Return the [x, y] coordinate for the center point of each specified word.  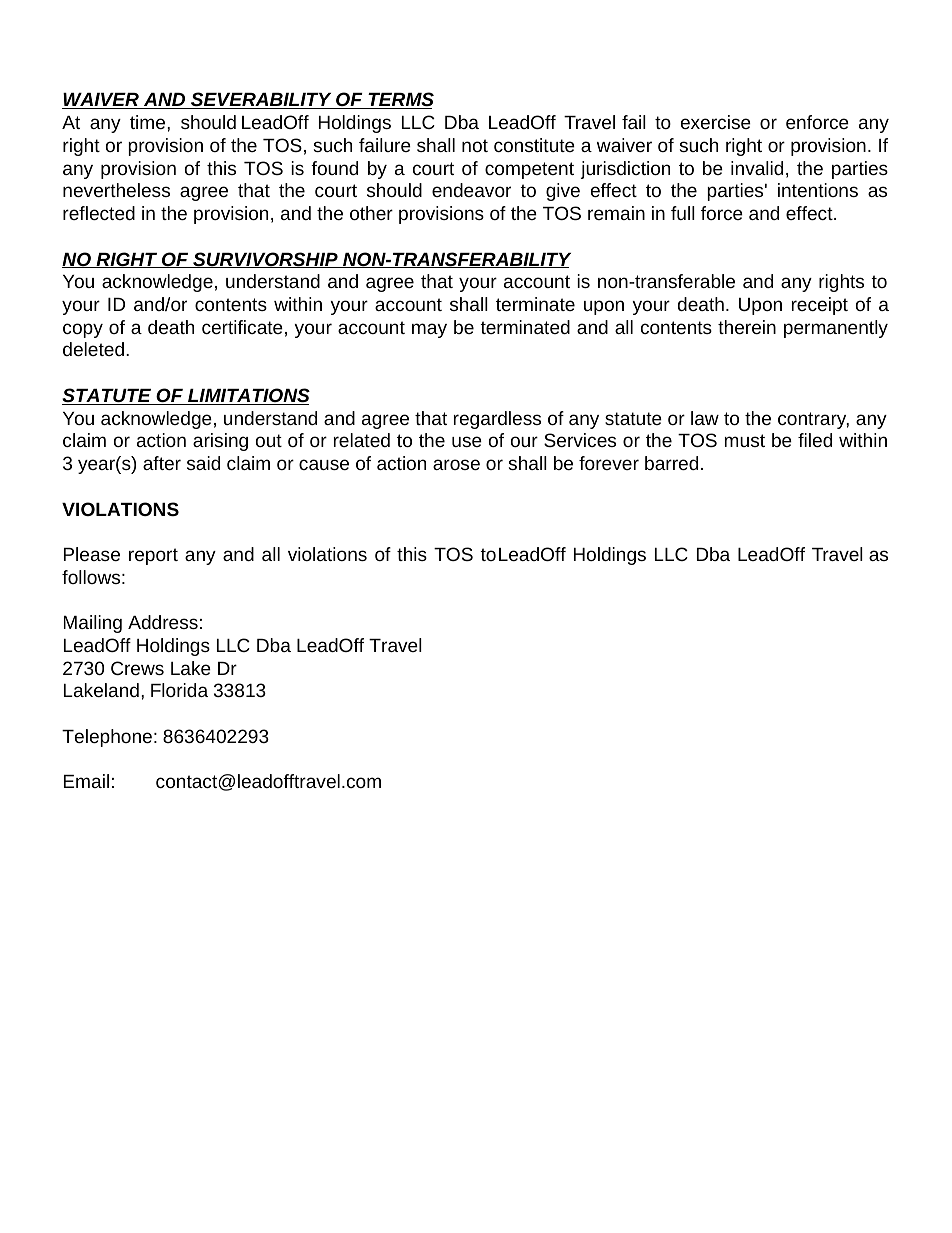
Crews [137, 668]
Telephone [107, 738]
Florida [179, 690]
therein [747, 327]
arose [456, 464]
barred [671, 463]
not [475, 145]
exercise [716, 122]
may [429, 330]
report [153, 556]
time [149, 122]
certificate [242, 327]
